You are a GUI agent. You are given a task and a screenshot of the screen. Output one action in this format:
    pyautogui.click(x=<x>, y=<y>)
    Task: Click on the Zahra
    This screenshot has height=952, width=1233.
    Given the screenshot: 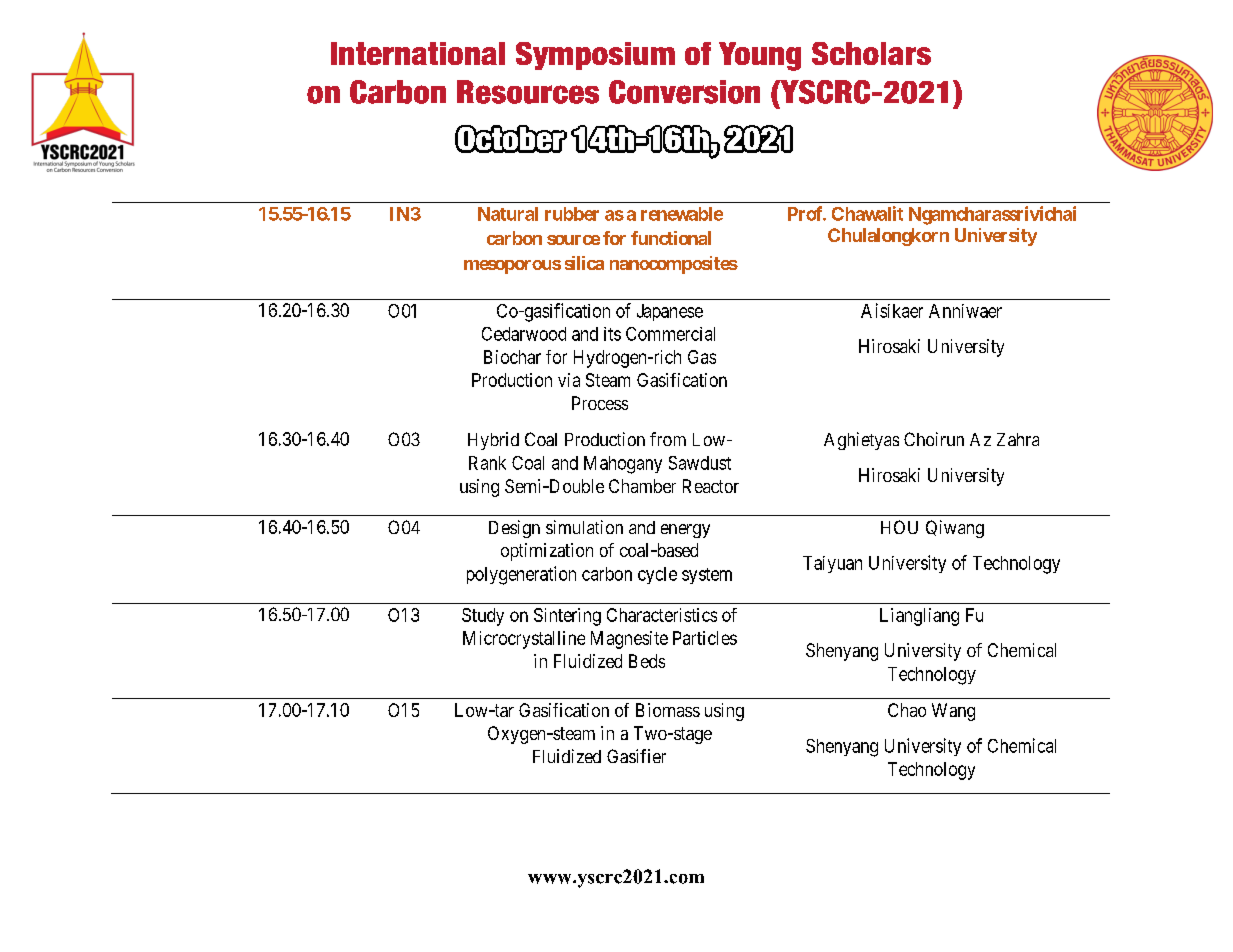 What is the action you would take?
    pyautogui.click(x=1018, y=439)
